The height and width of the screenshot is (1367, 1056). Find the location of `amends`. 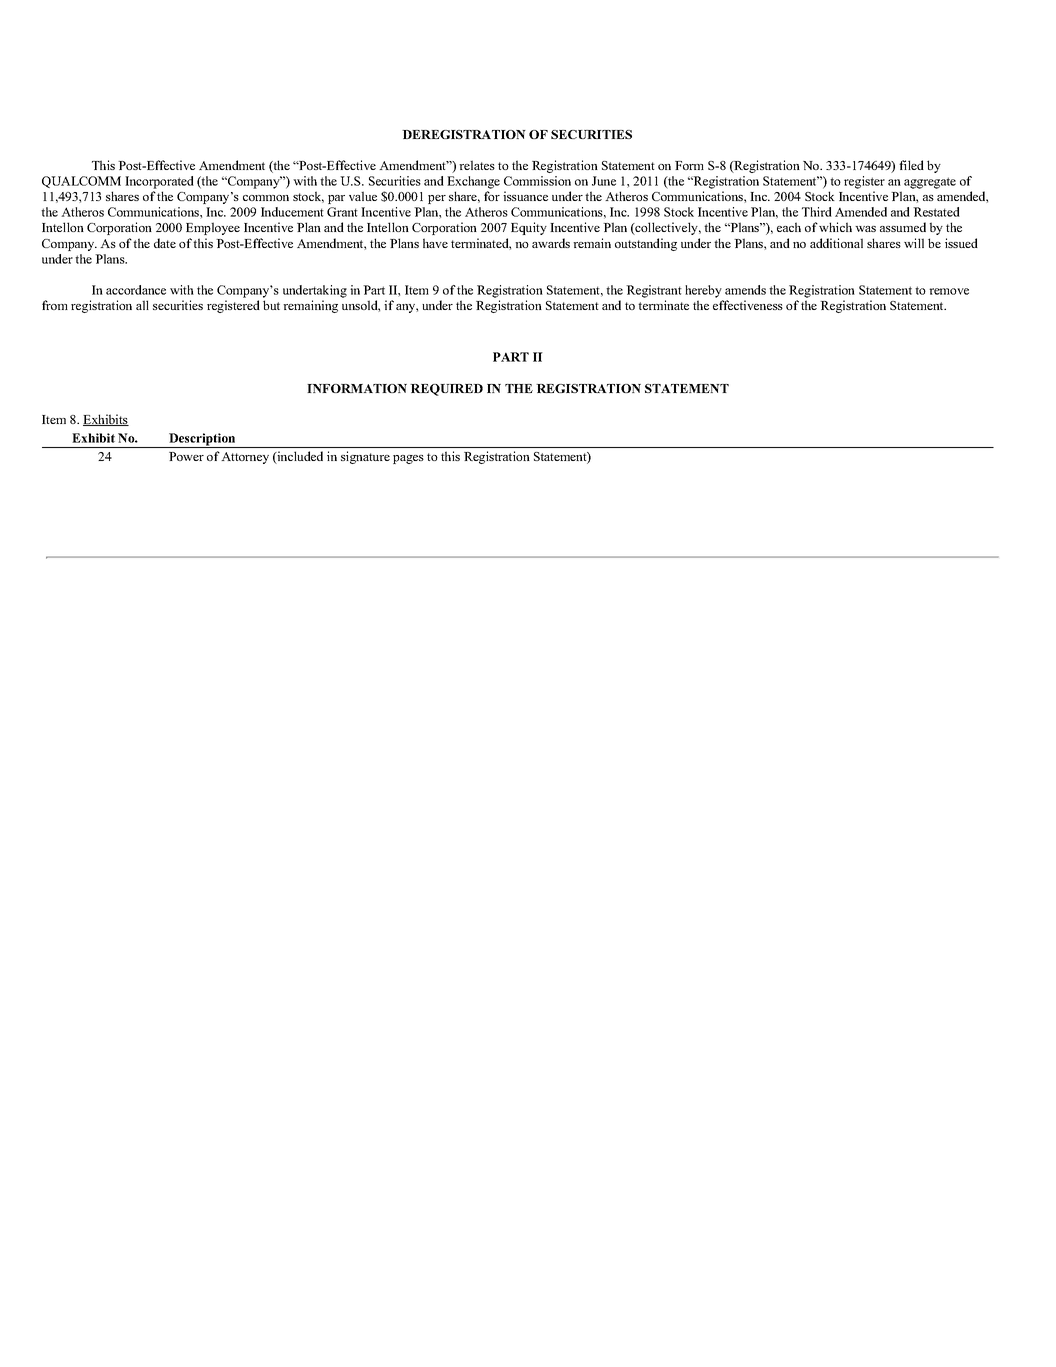

amends is located at coordinates (745, 290).
